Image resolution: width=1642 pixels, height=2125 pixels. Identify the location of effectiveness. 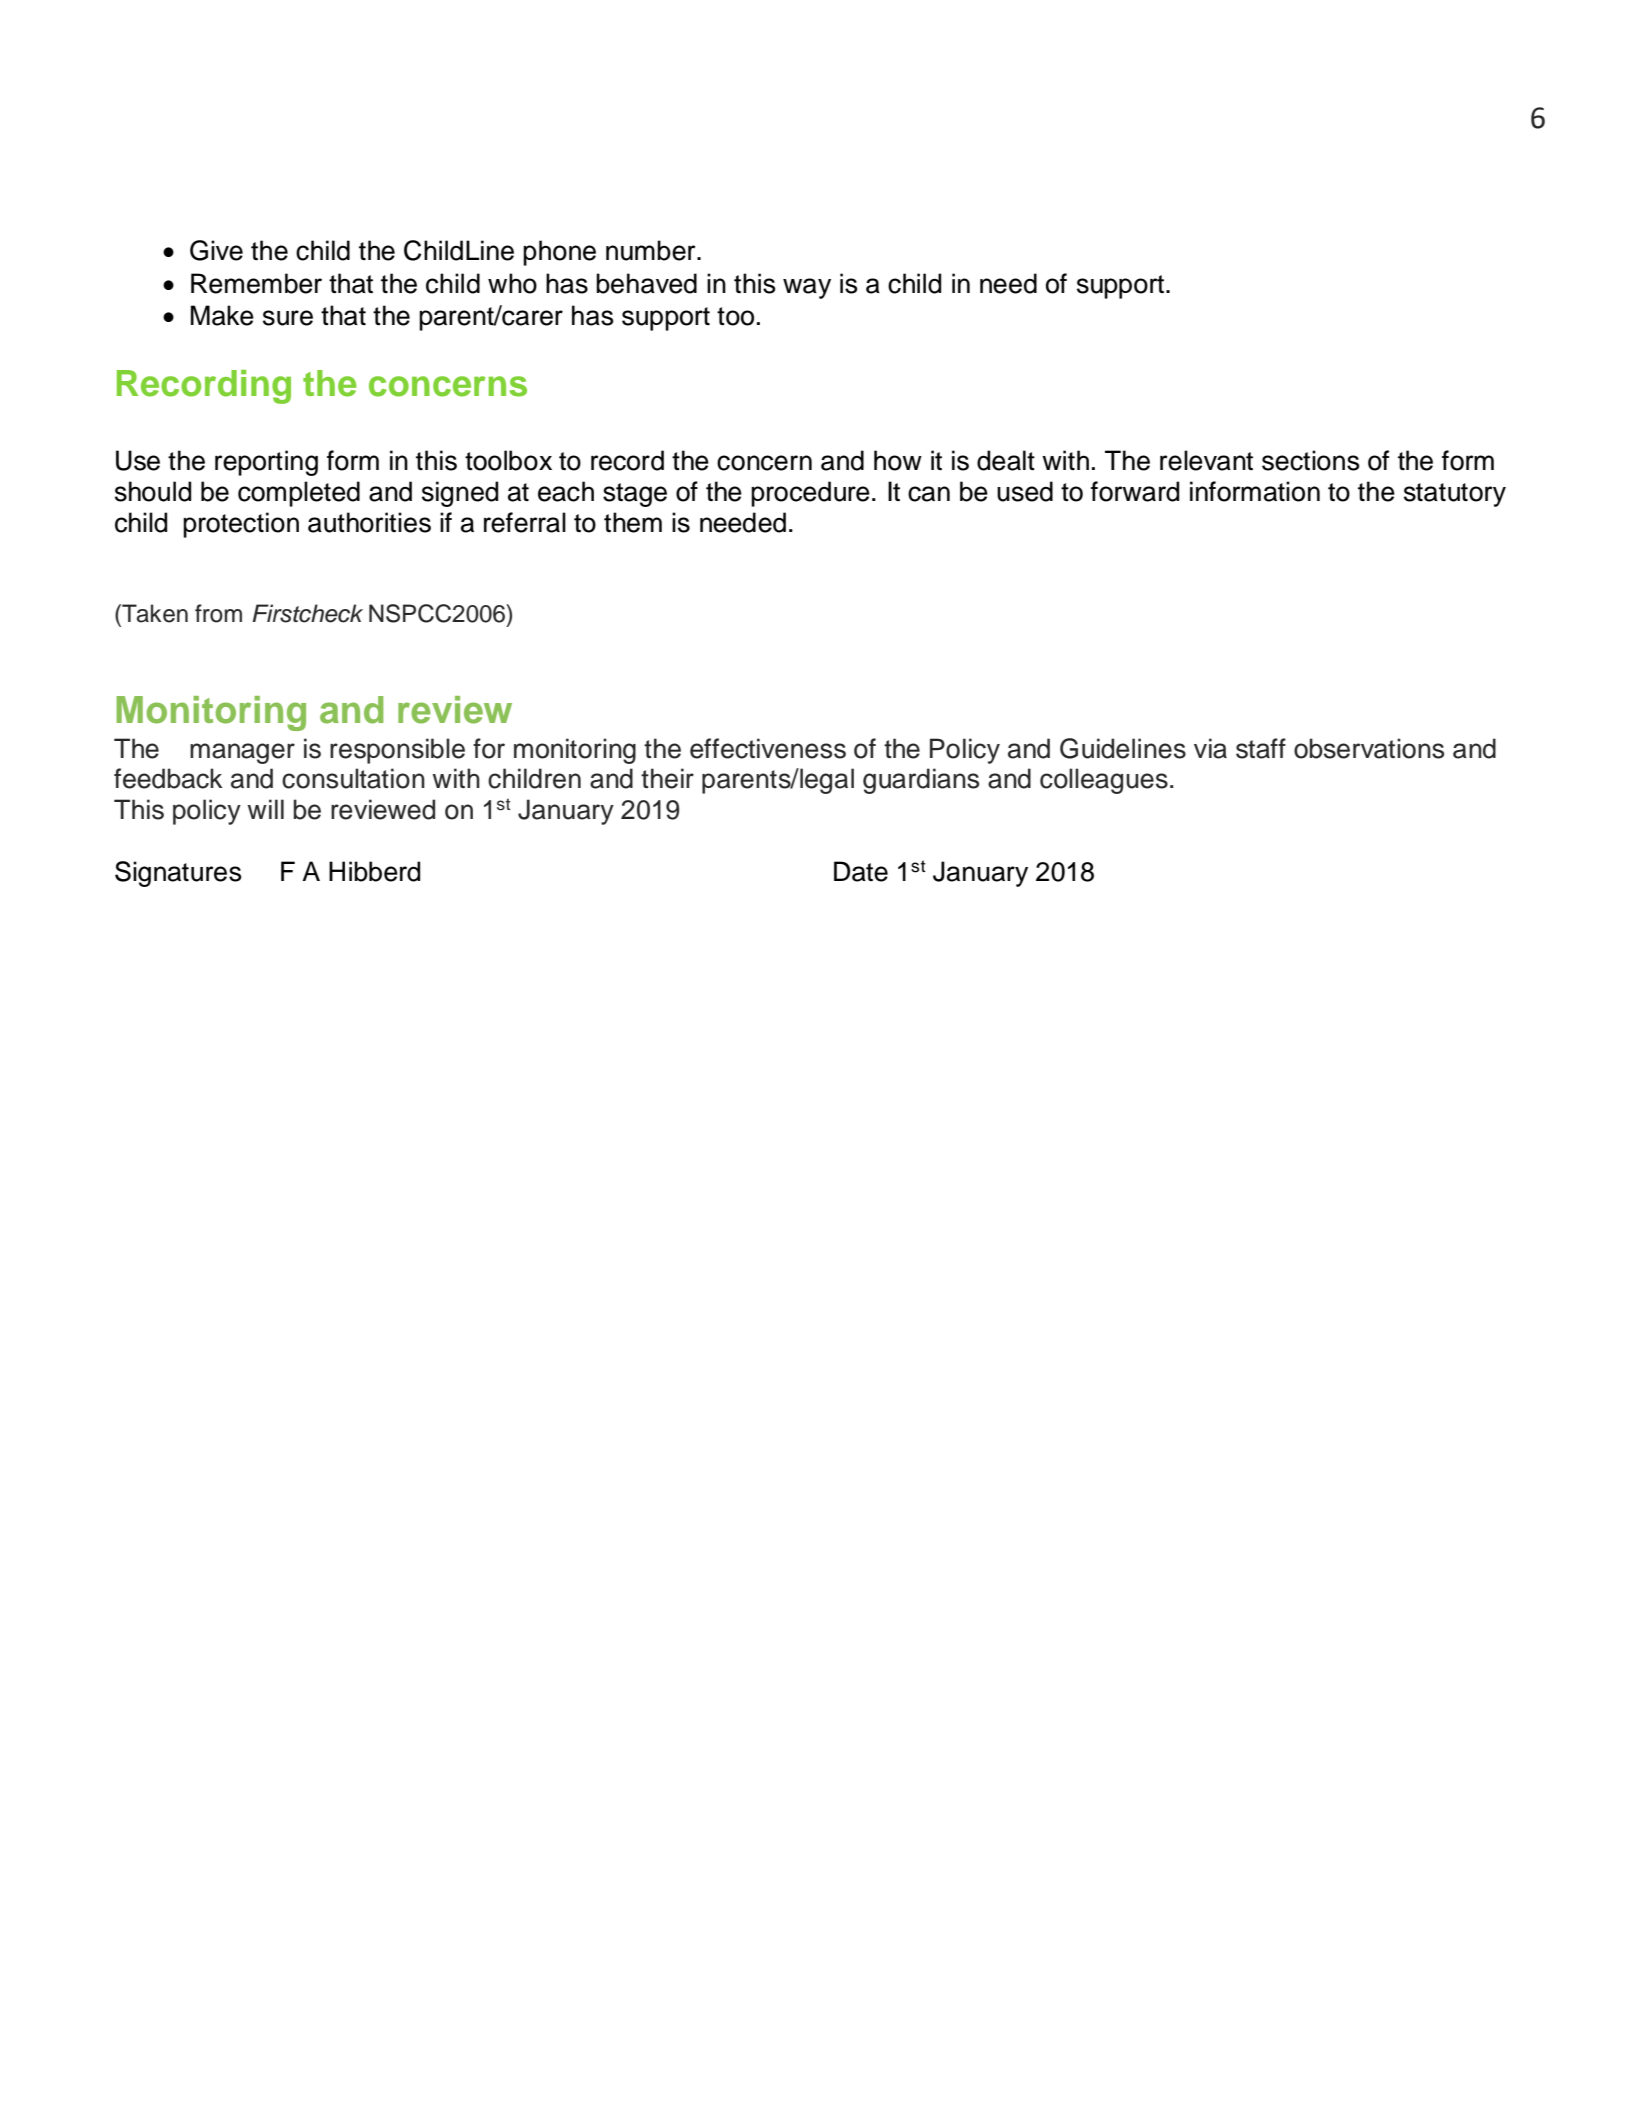
(768, 748).
